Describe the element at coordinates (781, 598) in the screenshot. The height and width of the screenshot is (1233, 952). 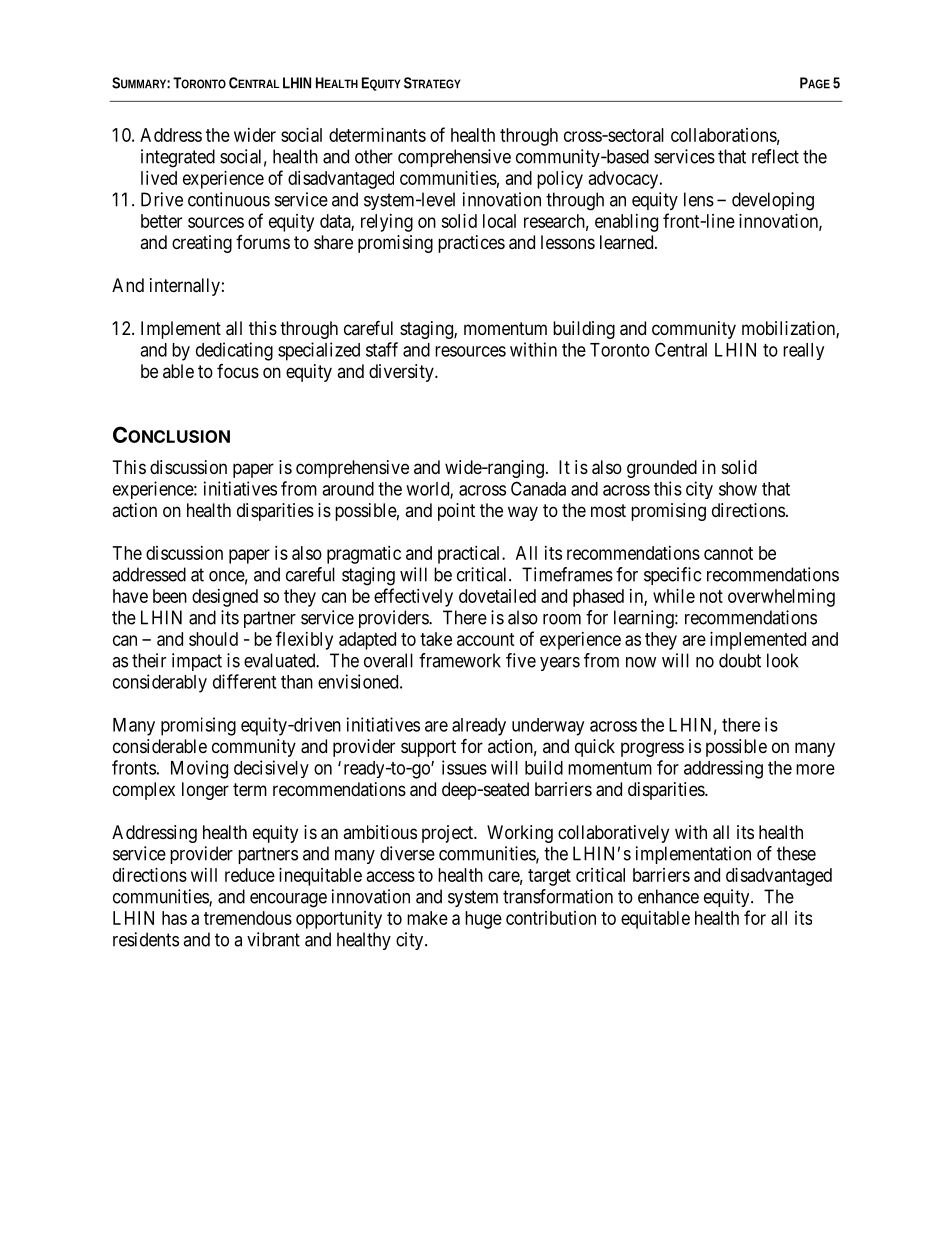
I see `overwhelming` at that location.
